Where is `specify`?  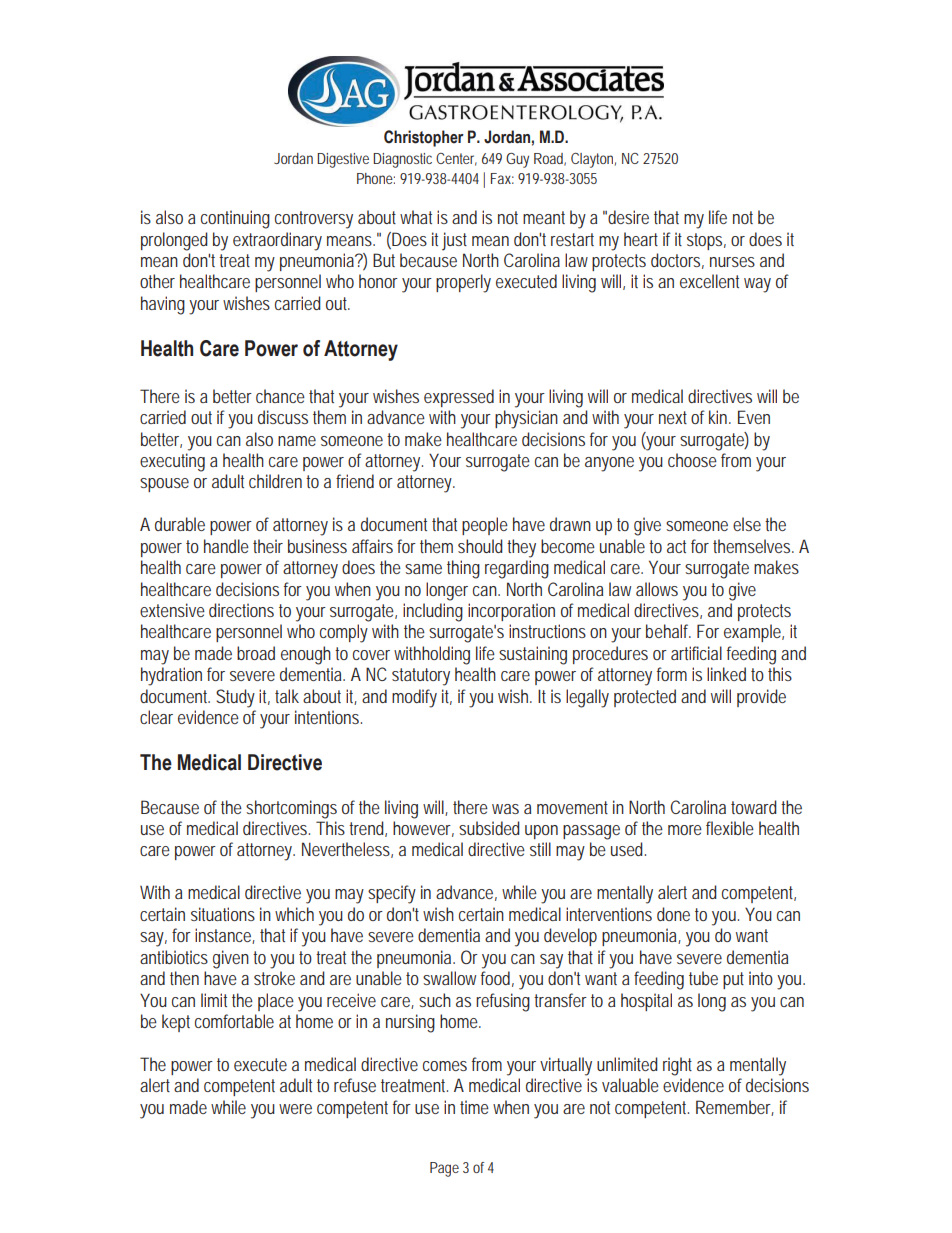
specify is located at coordinates (392, 894).
